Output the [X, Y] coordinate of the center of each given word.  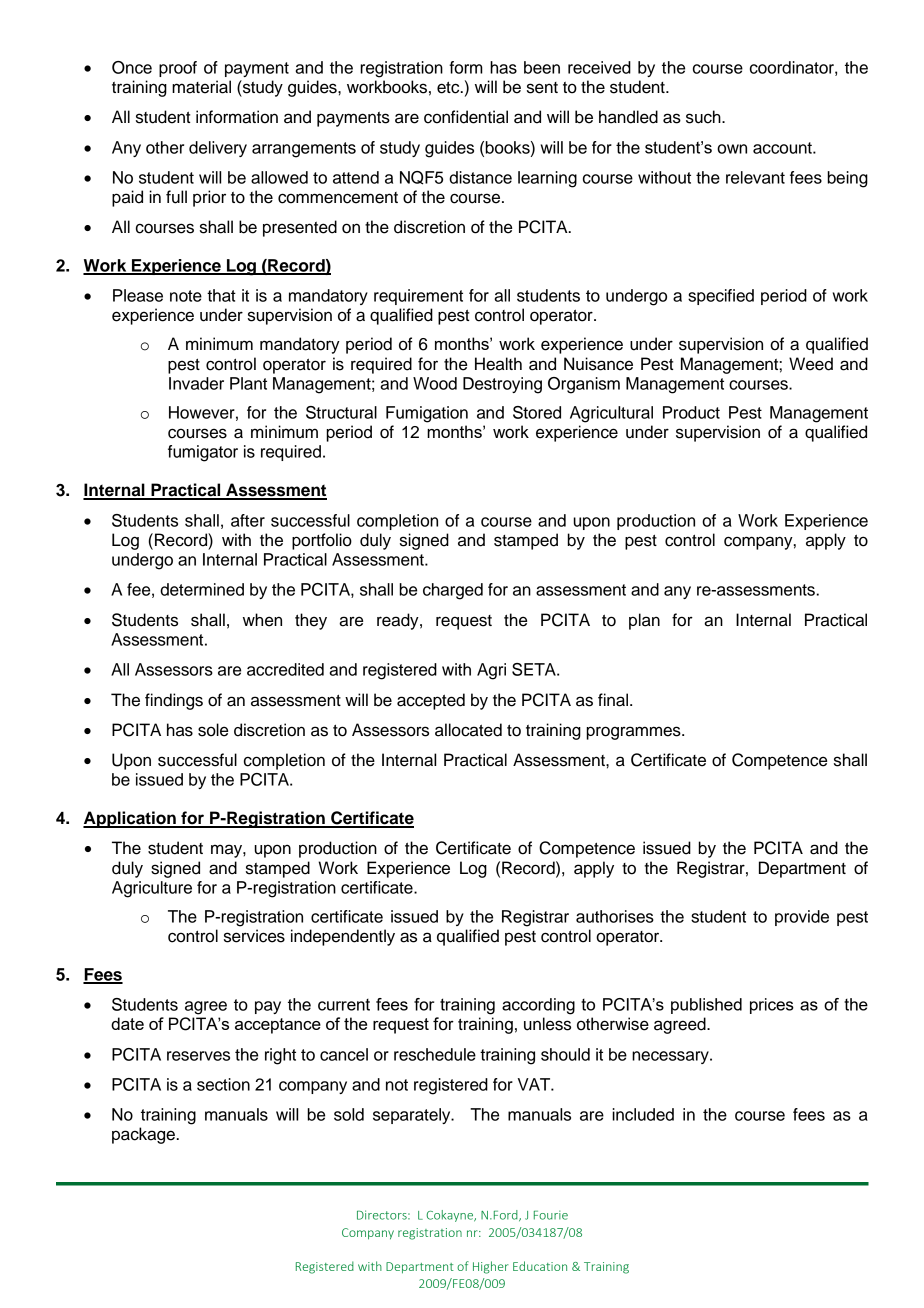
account [783, 148]
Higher [491, 1267]
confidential [466, 117]
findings [174, 701]
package [144, 1135]
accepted [431, 701]
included [643, 1114]
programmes [634, 733]
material [201, 87]
